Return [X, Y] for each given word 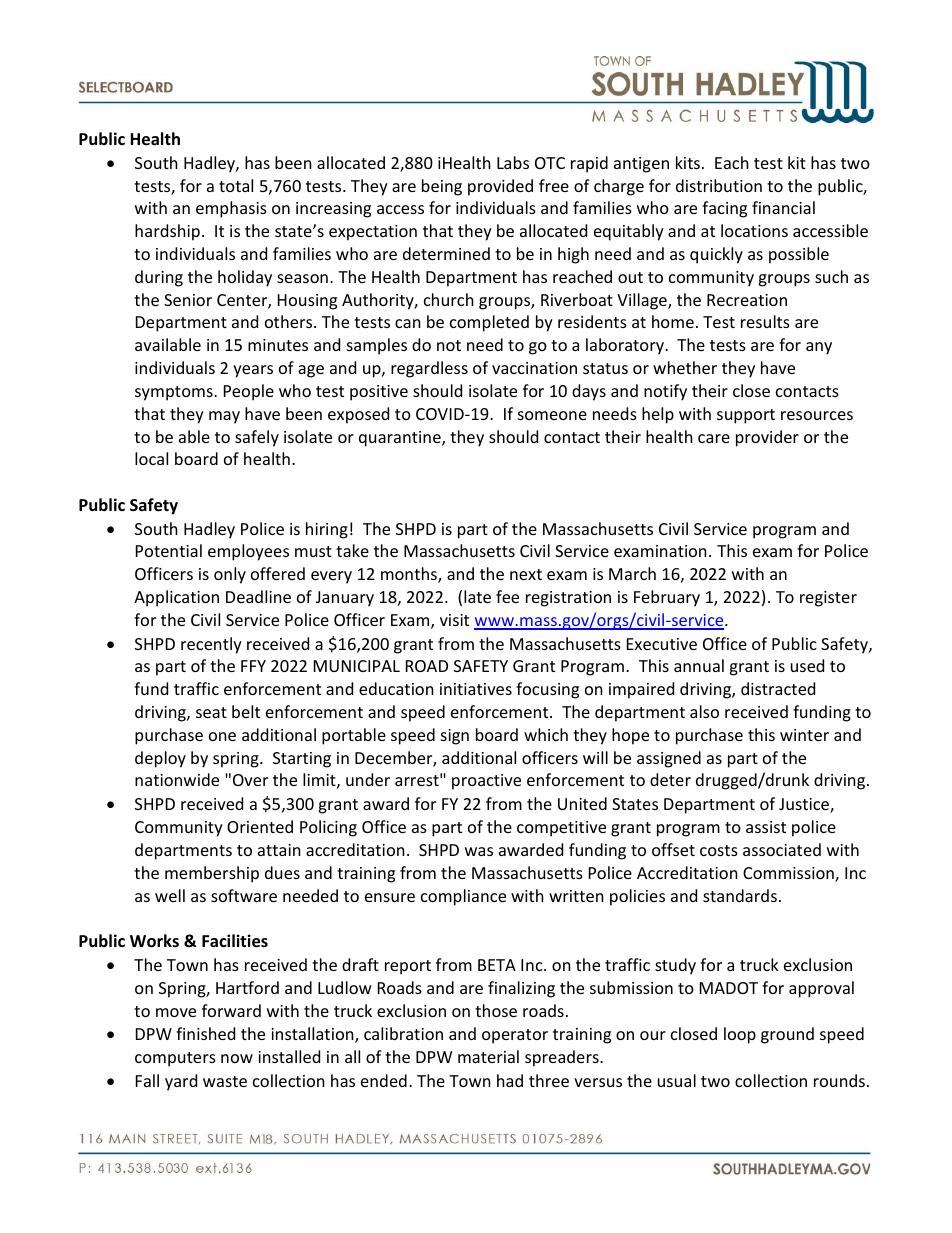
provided [500, 187]
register [828, 599]
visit [454, 620]
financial [783, 207]
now [237, 1058]
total [236, 185]
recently [211, 645]
